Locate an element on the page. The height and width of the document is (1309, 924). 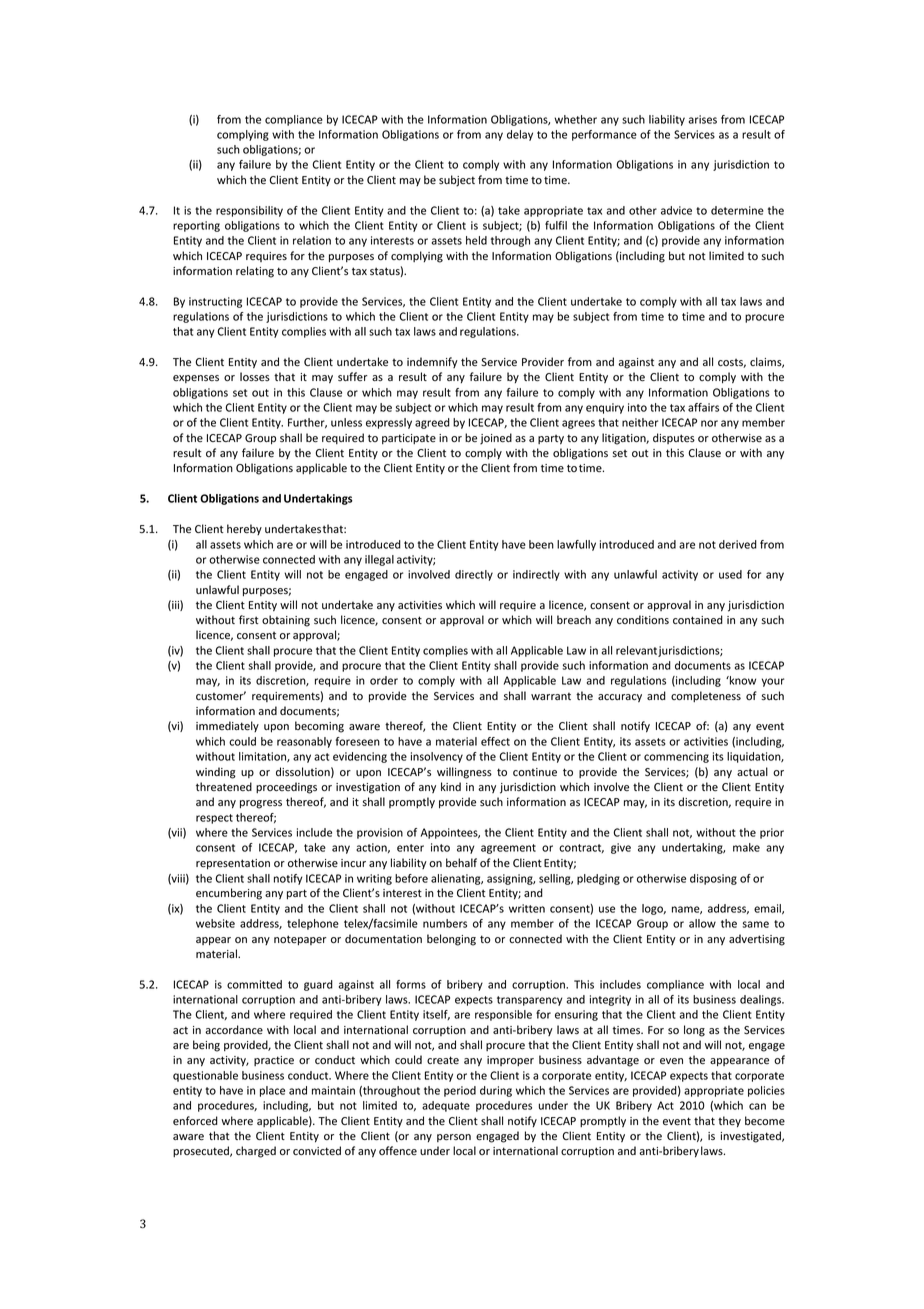
place is located at coordinates (272, 1091).
